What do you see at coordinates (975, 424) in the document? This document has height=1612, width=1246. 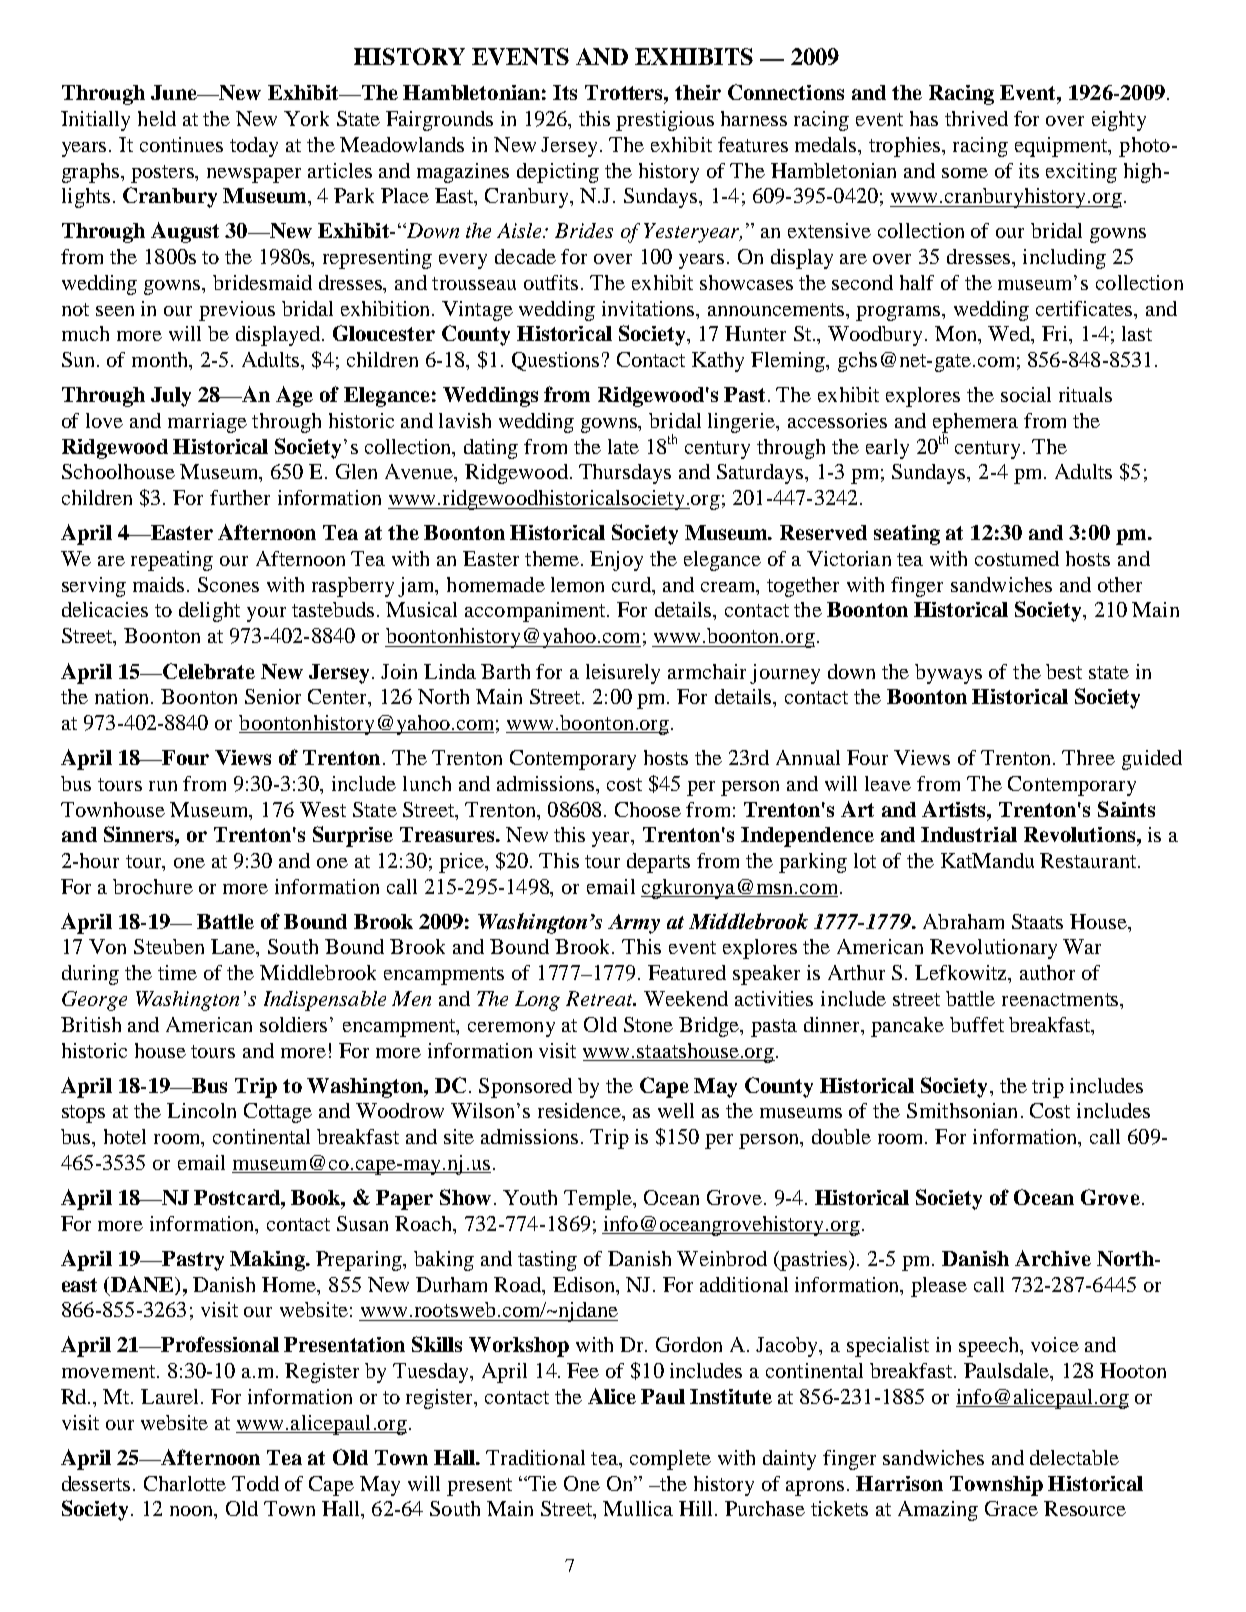 I see `ephemera` at bounding box center [975, 424].
